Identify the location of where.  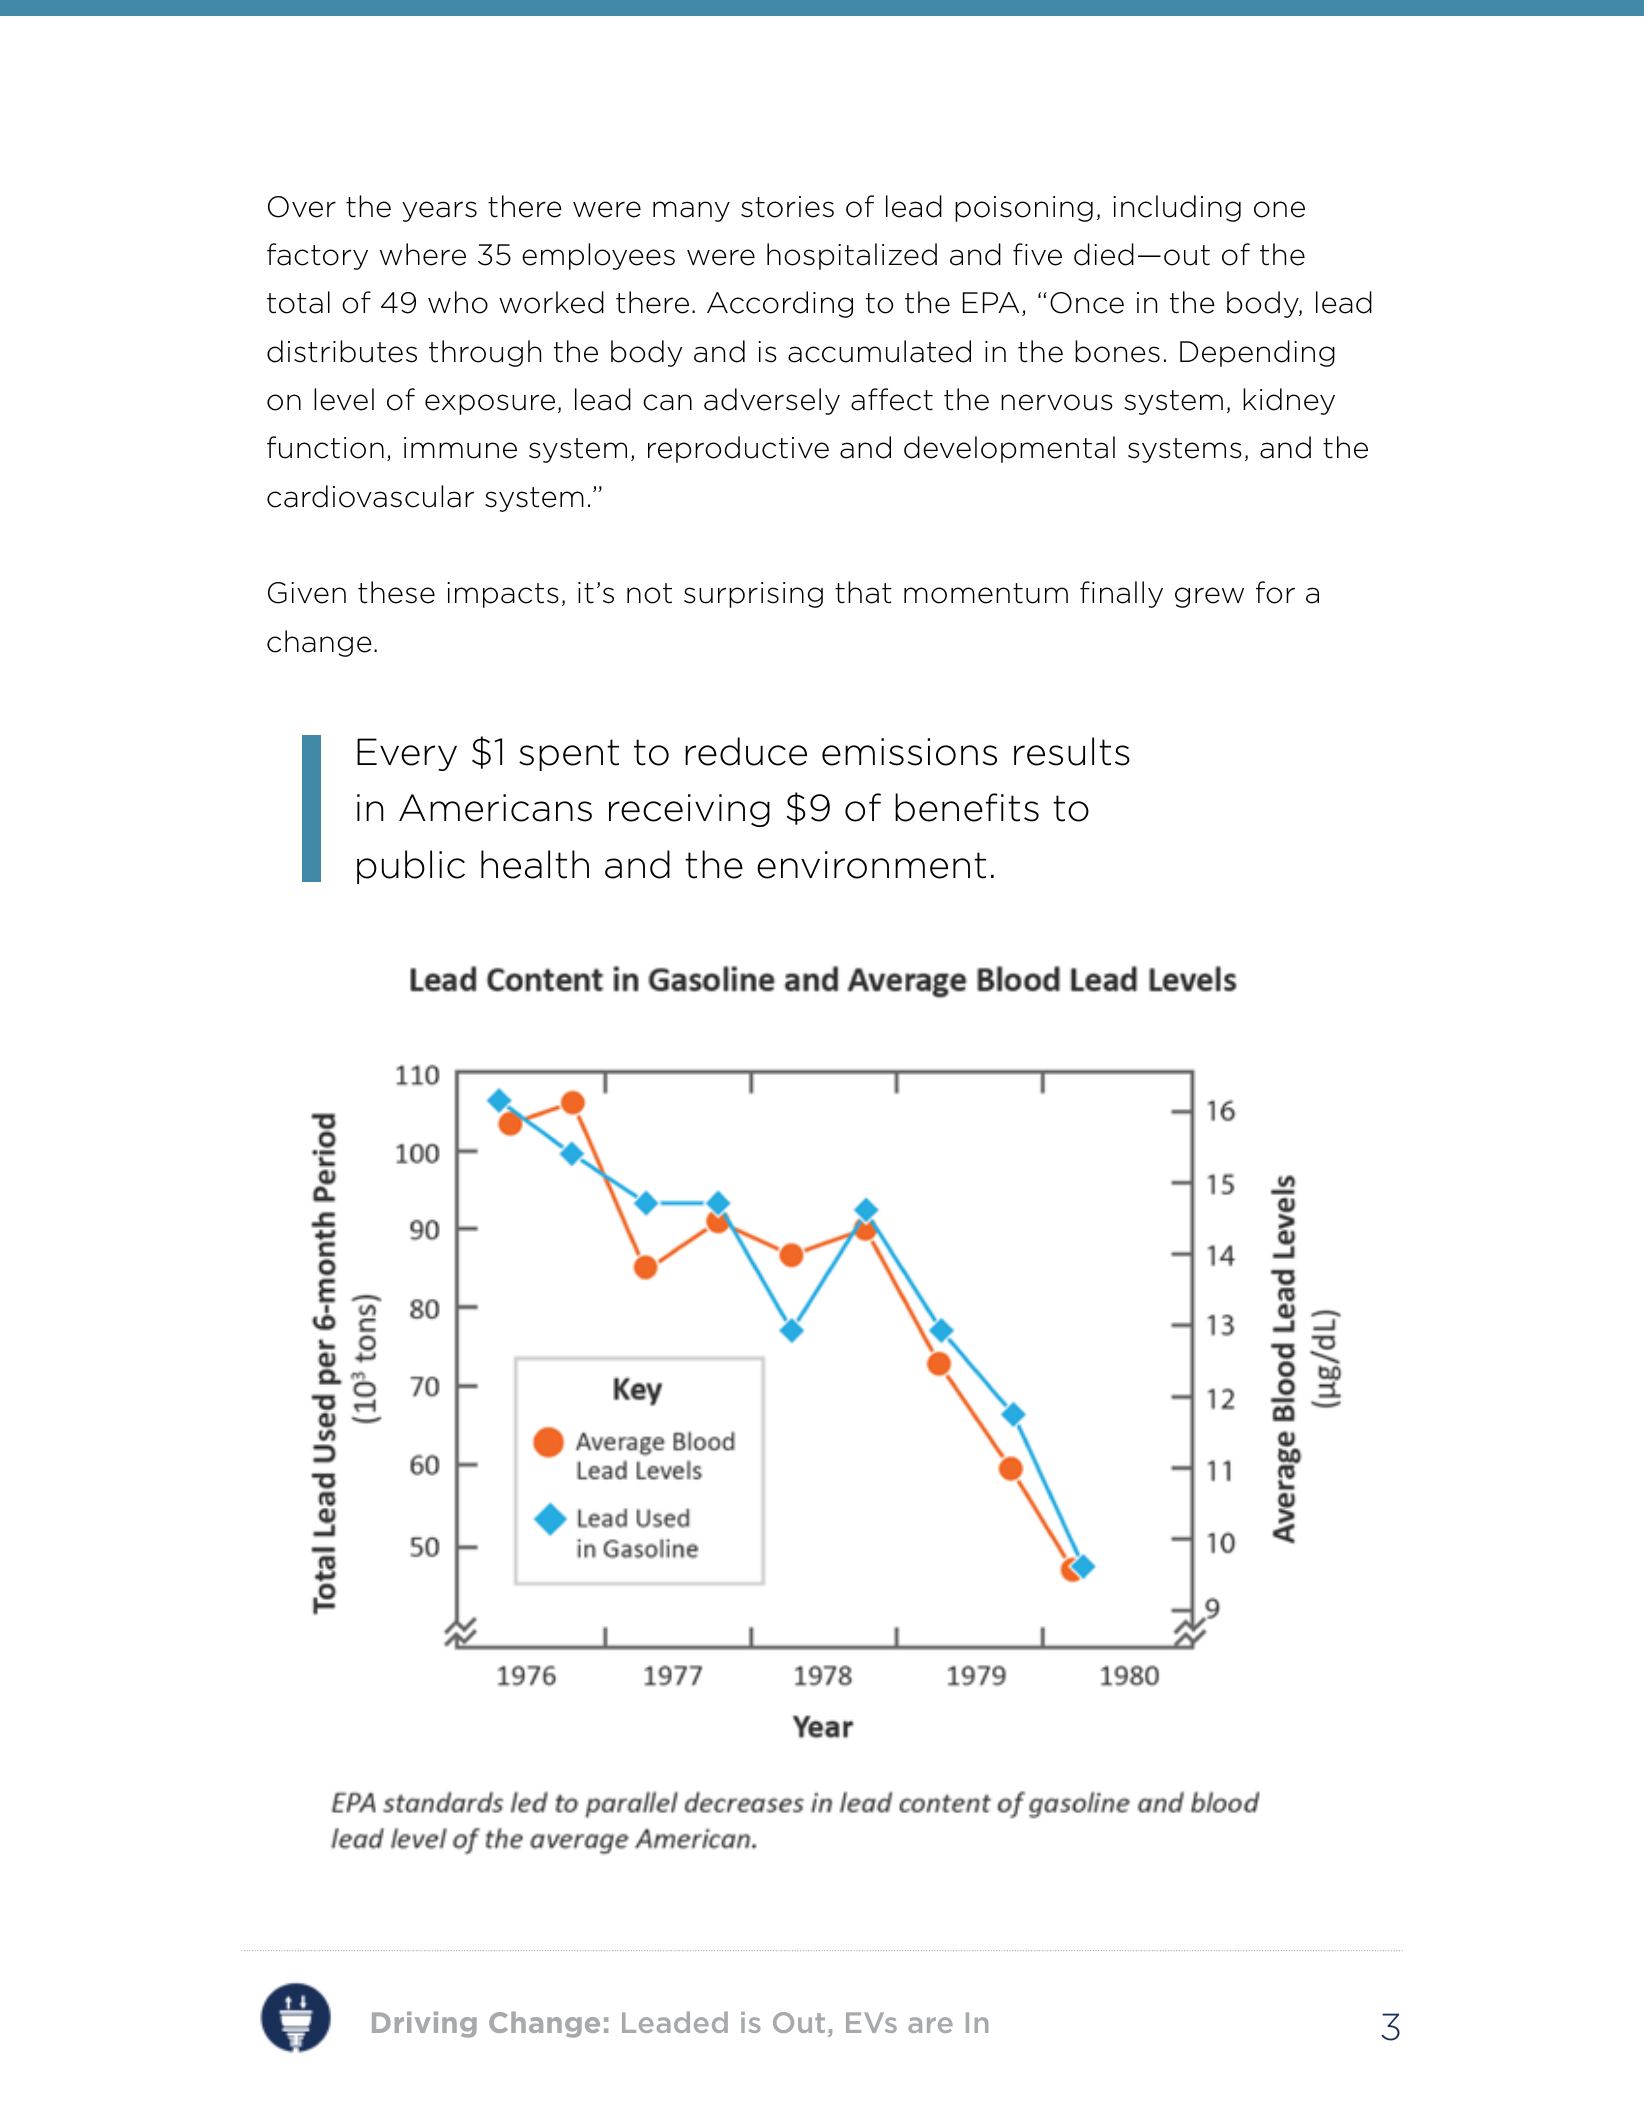
(423, 254).
